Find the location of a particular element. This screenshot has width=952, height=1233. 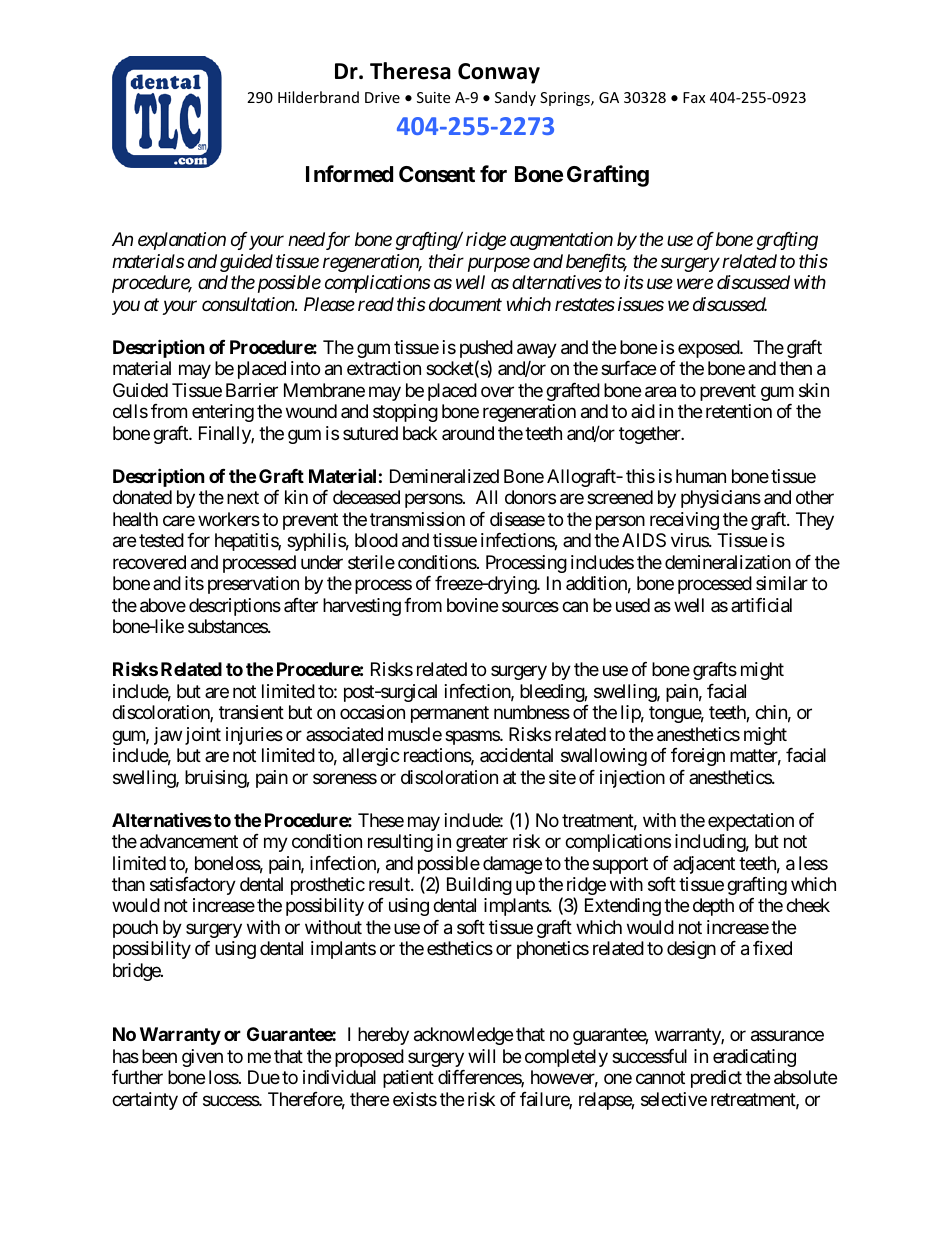

Informed is located at coordinates (349, 173).
